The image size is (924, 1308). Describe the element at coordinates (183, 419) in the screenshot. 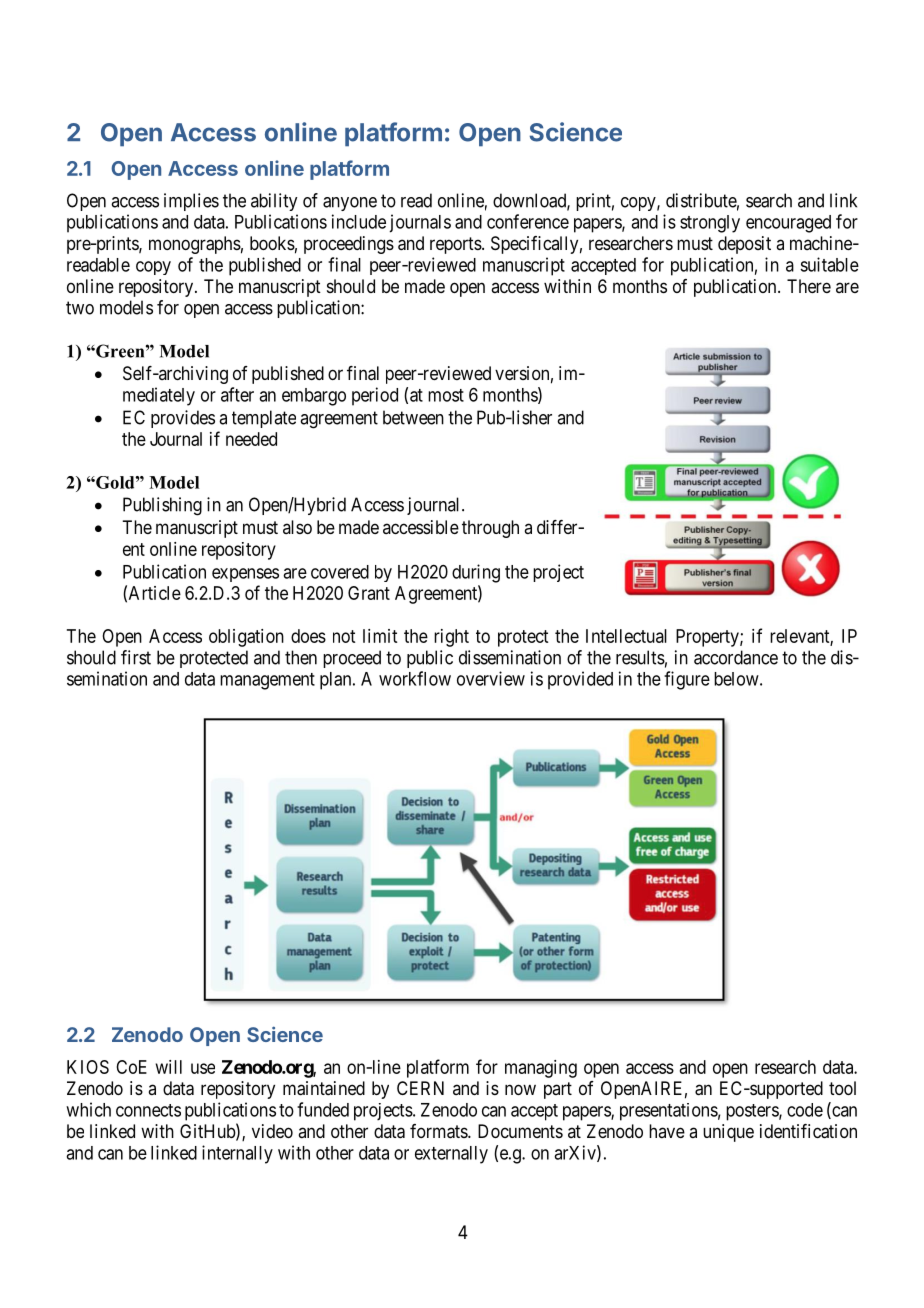

I see `provides` at that location.
